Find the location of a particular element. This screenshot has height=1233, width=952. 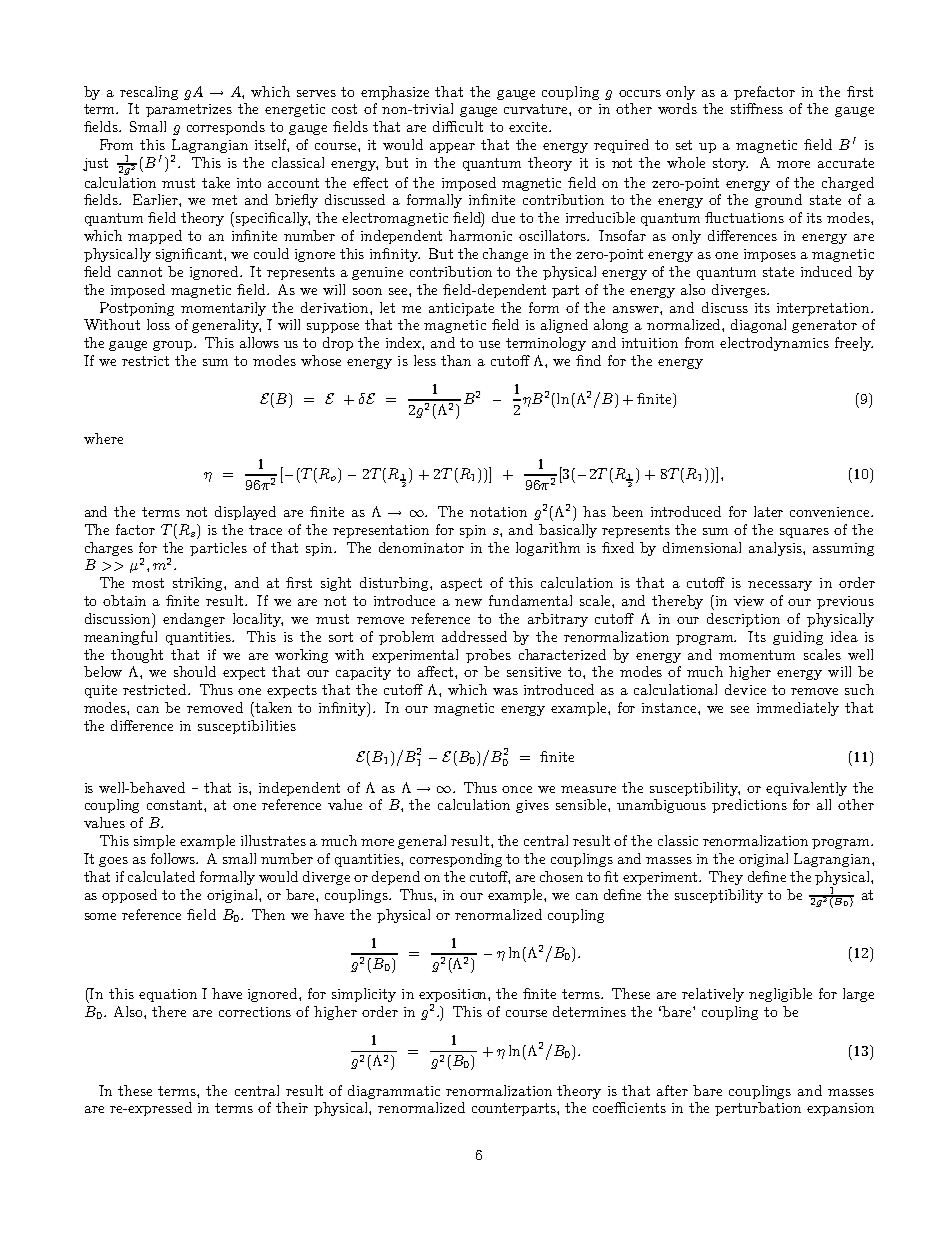

corresponding is located at coordinates (456, 860).
